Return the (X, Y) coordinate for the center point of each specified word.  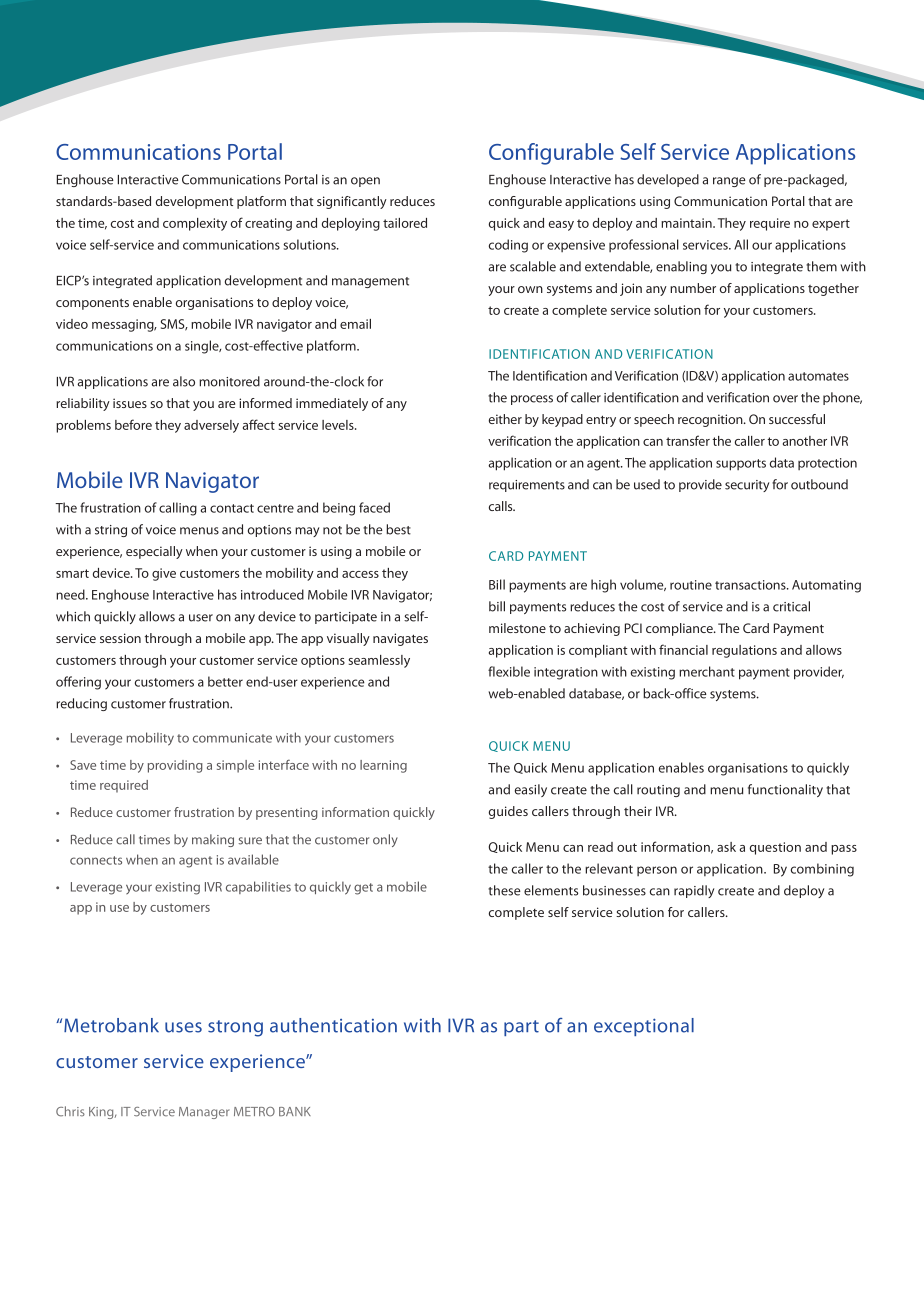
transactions (751, 585)
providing (175, 766)
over (785, 399)
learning (383, 766)
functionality (785, 790)
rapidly (694, 891)
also (184, 381)
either (505, 419)
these (504, 890)
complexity (195, 224)
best (398, 529)
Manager (204, 1113)
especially (154, 552)
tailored (405, 223)
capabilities (258, 887)
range (729, 182)
